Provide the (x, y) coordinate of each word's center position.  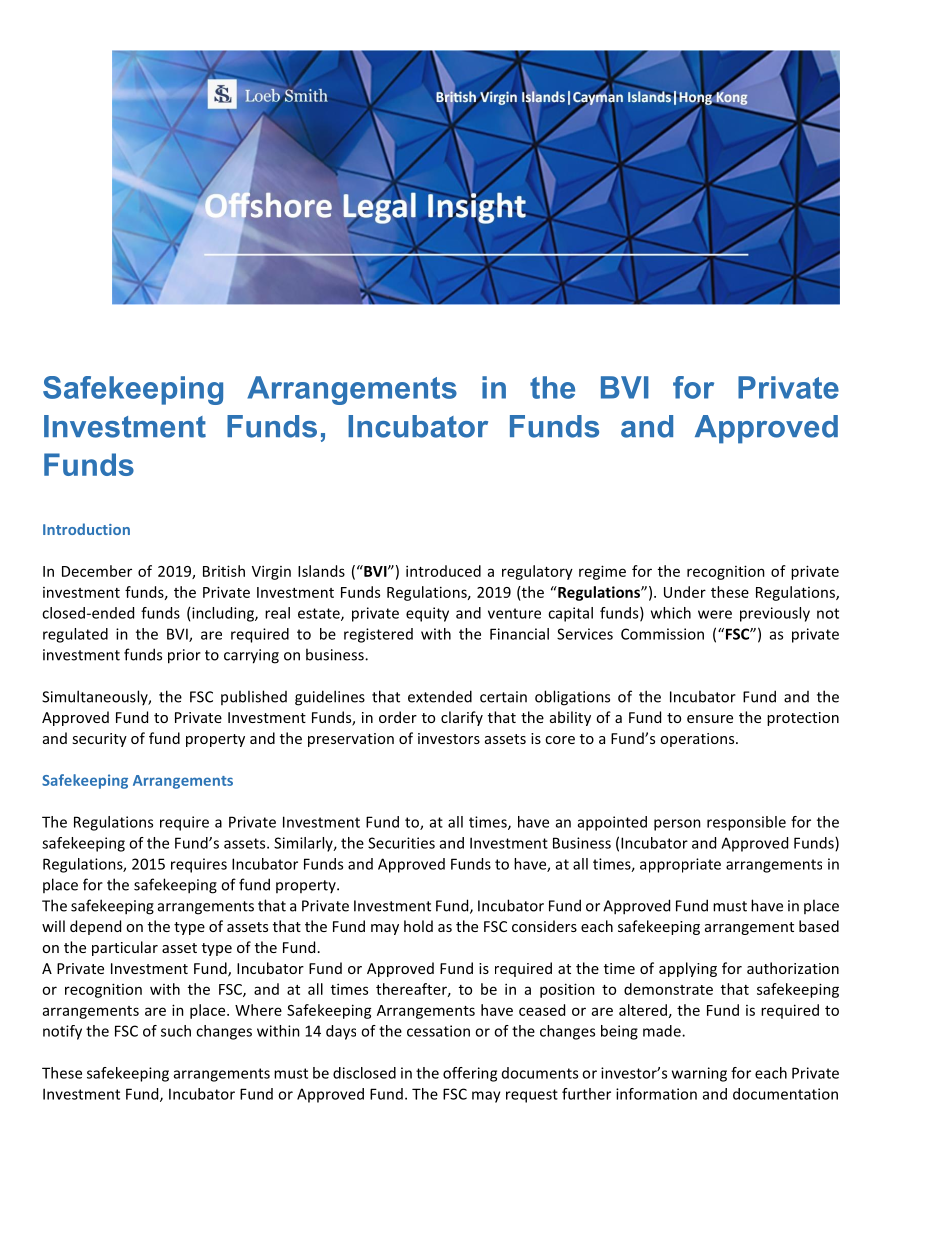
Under (685, 592)
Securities (401, 843)
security (99, 740)
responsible (746, 823)
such (176, 1031)
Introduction (86, 529)
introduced (443, 571)
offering (470, 1074)
